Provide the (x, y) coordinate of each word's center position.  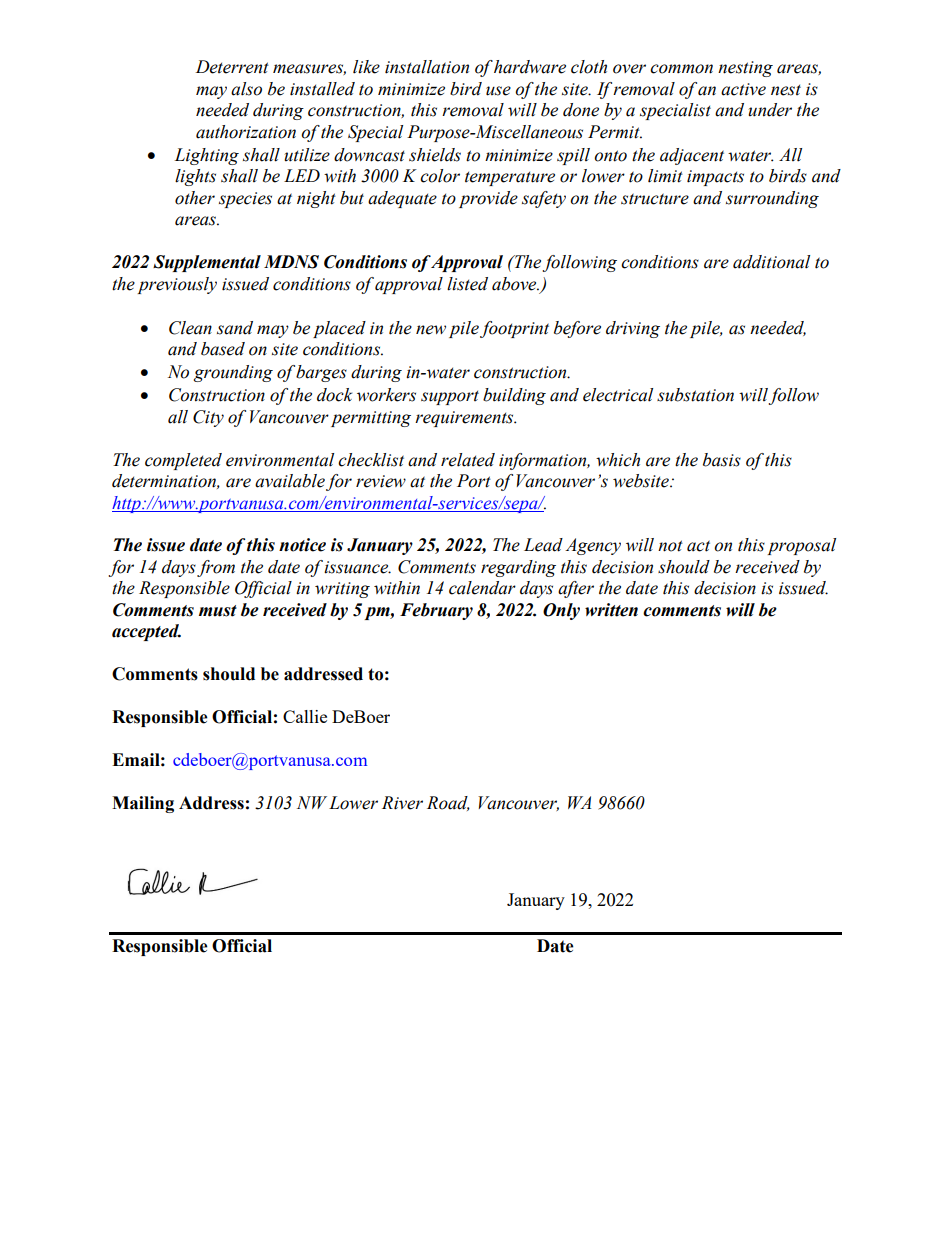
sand (235, 328)
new (431, 330)
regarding (518, 568)
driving (633, 329)
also (246, 89)
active (743, 89)
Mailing (143, 804)
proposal (801, 546)
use (498, 91)
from (216, 568)
